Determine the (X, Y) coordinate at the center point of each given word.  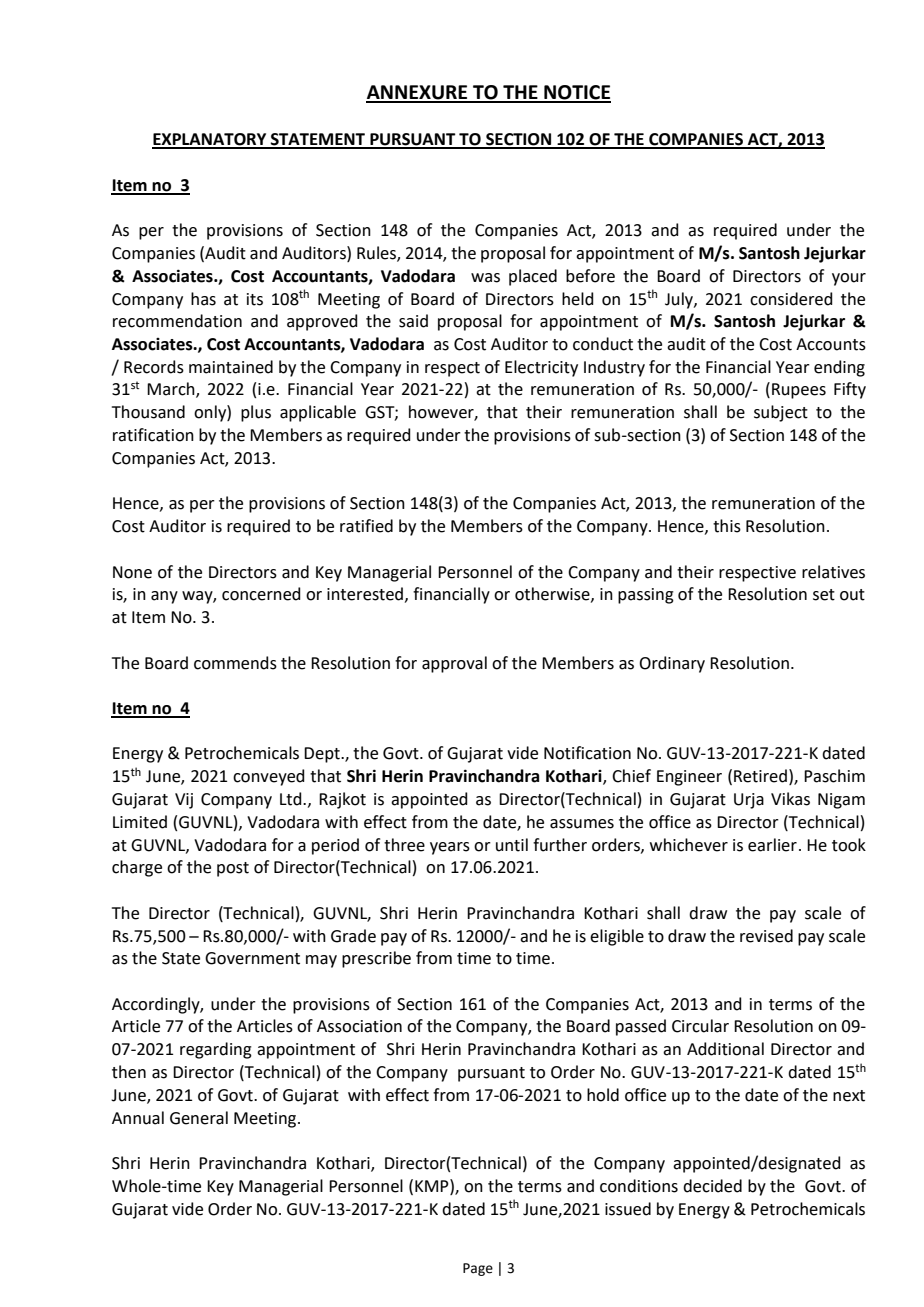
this (727, 526)
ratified (366, 526)
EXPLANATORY (210, 140)
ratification (153, 435)
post (233, 869)
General (199, 1118)
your (849, 279)
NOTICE (576, 93)
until (512, 845)
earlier (772, 845)
